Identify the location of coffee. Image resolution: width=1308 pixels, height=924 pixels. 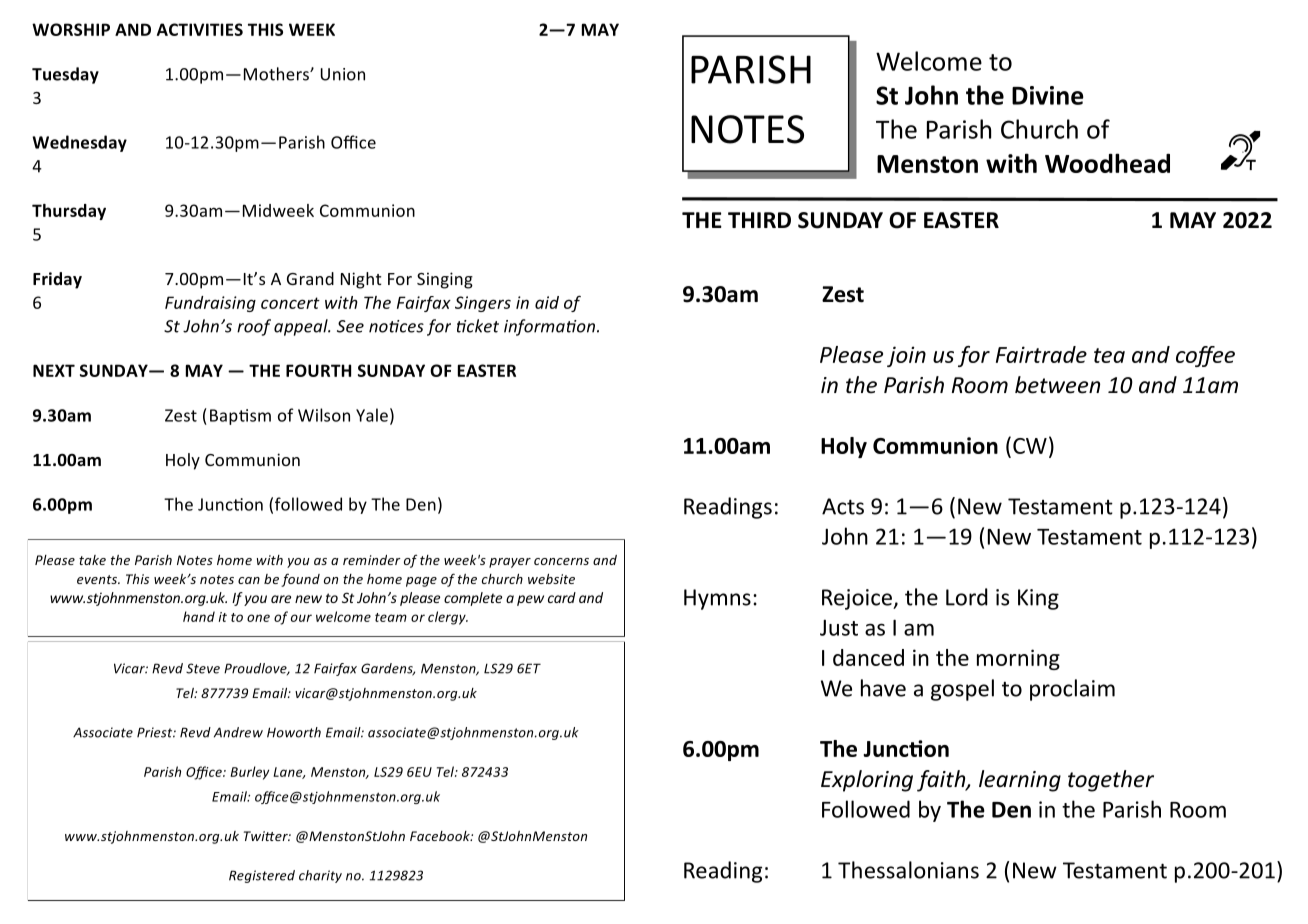
(1205, 356).
